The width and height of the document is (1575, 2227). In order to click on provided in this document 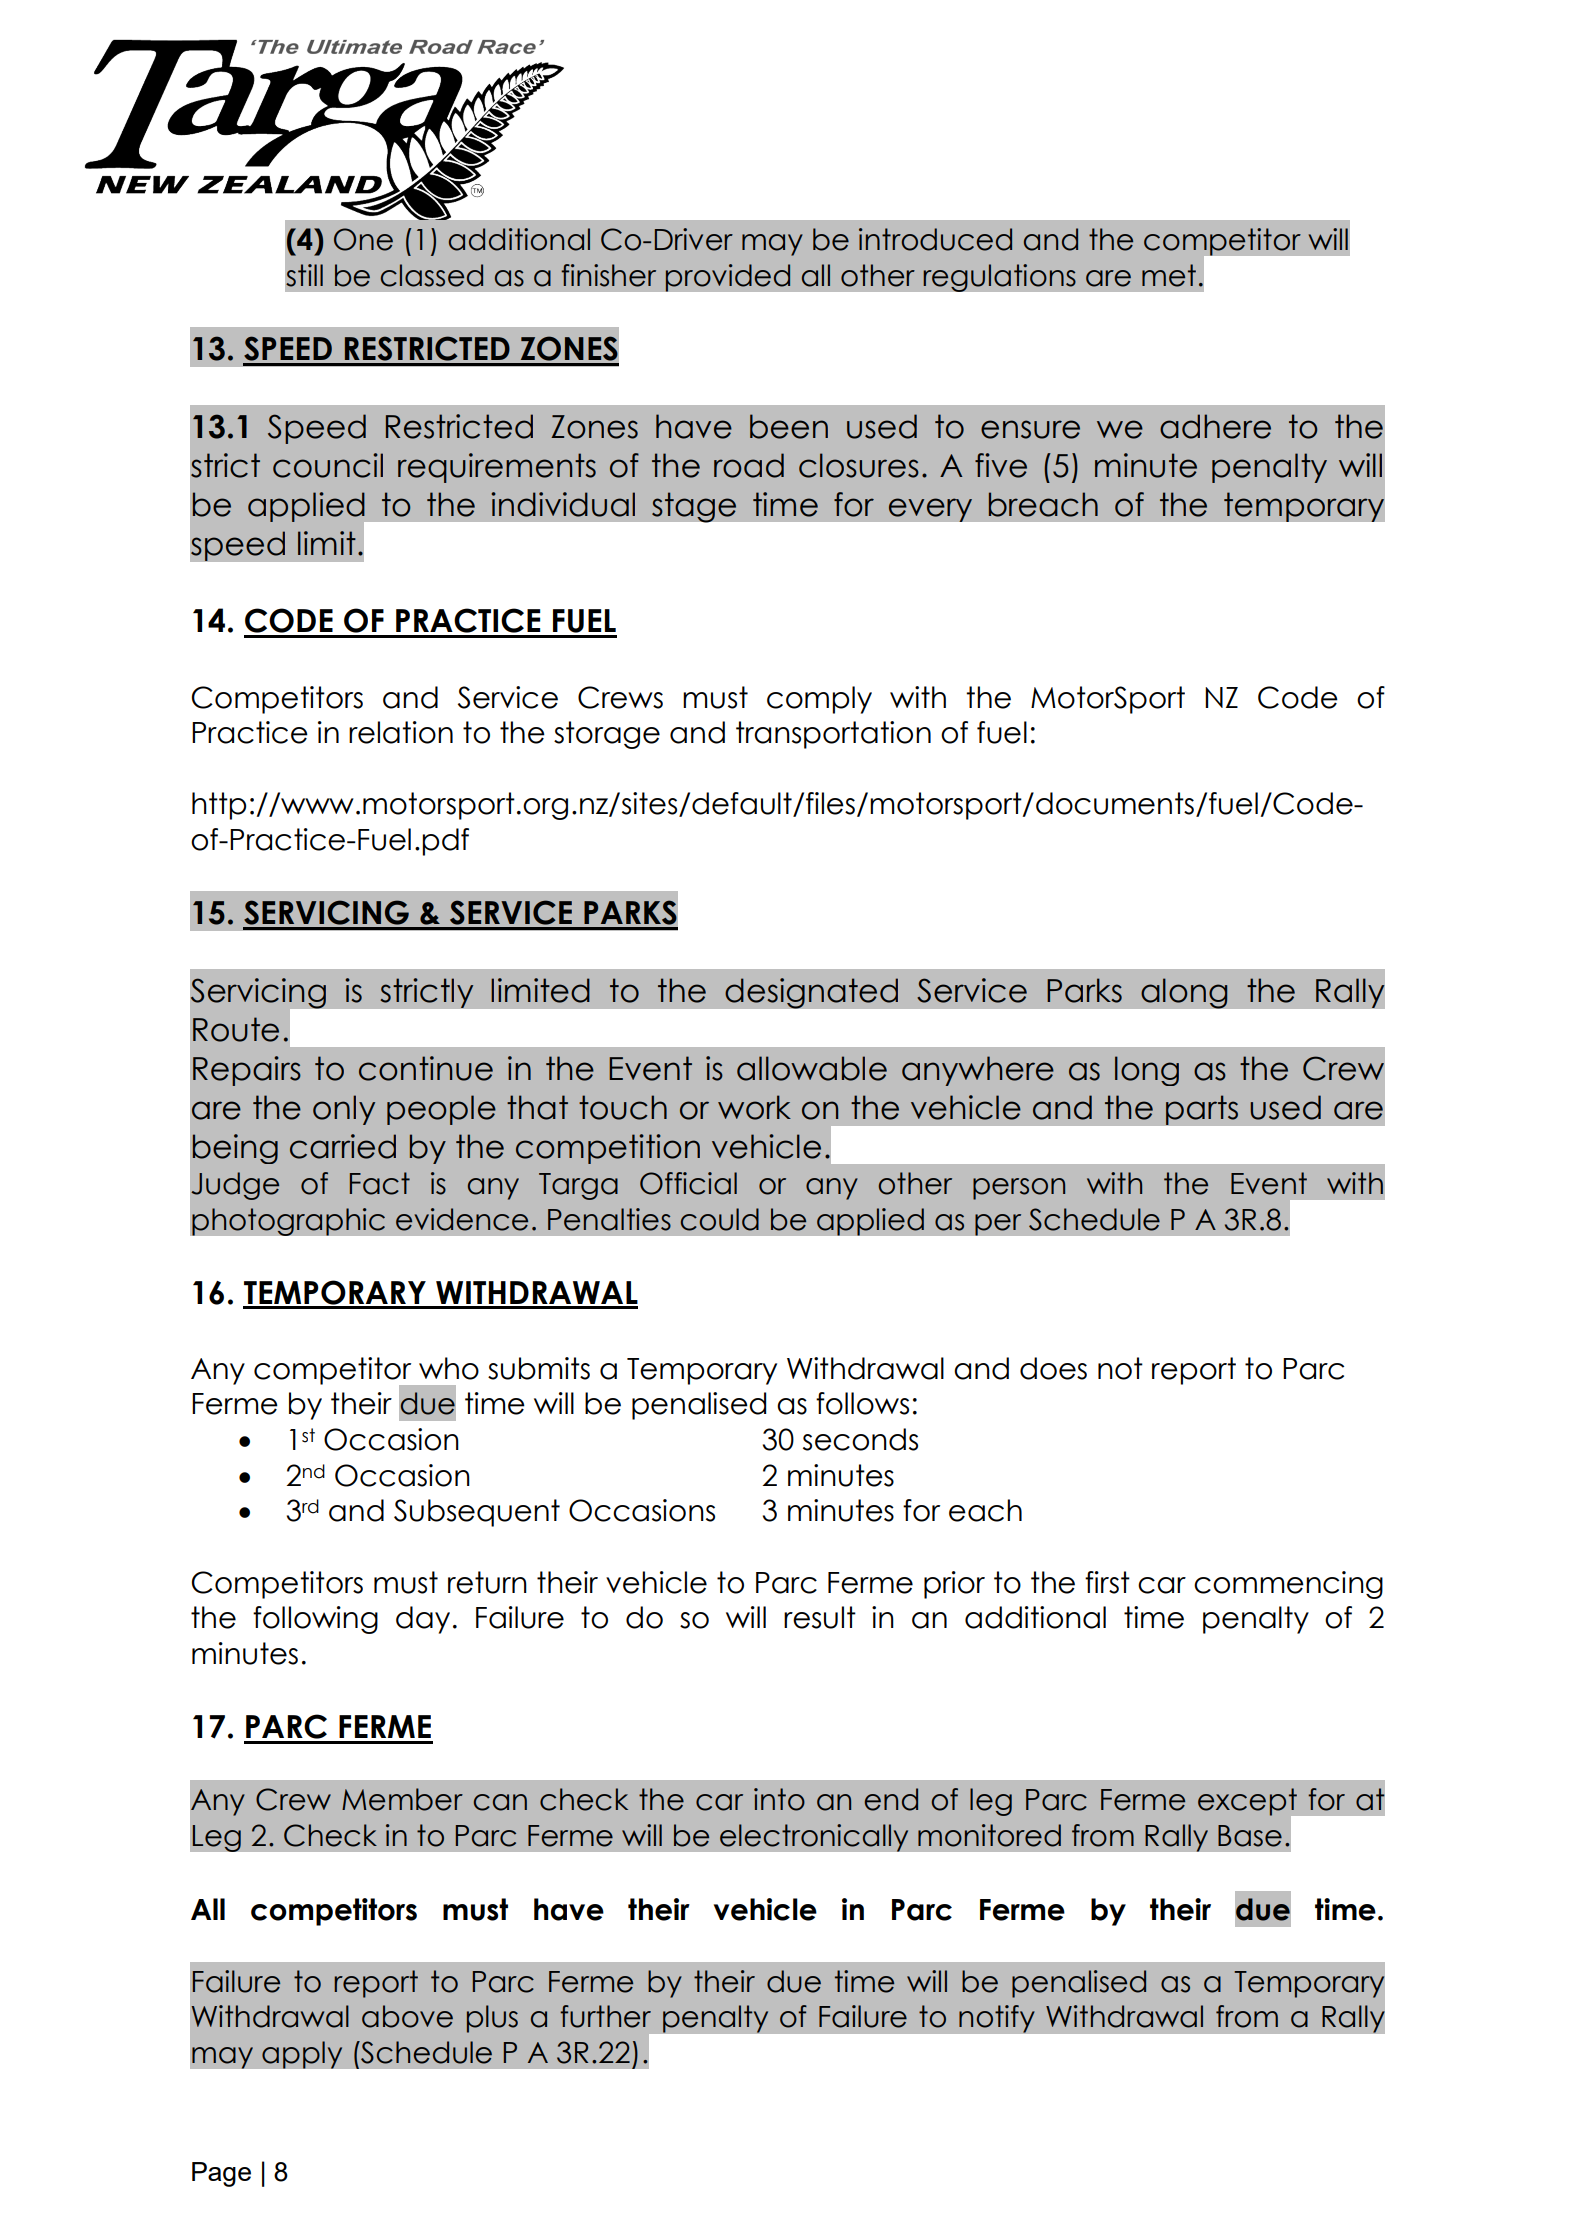, I will do `click(728, 278)`.
